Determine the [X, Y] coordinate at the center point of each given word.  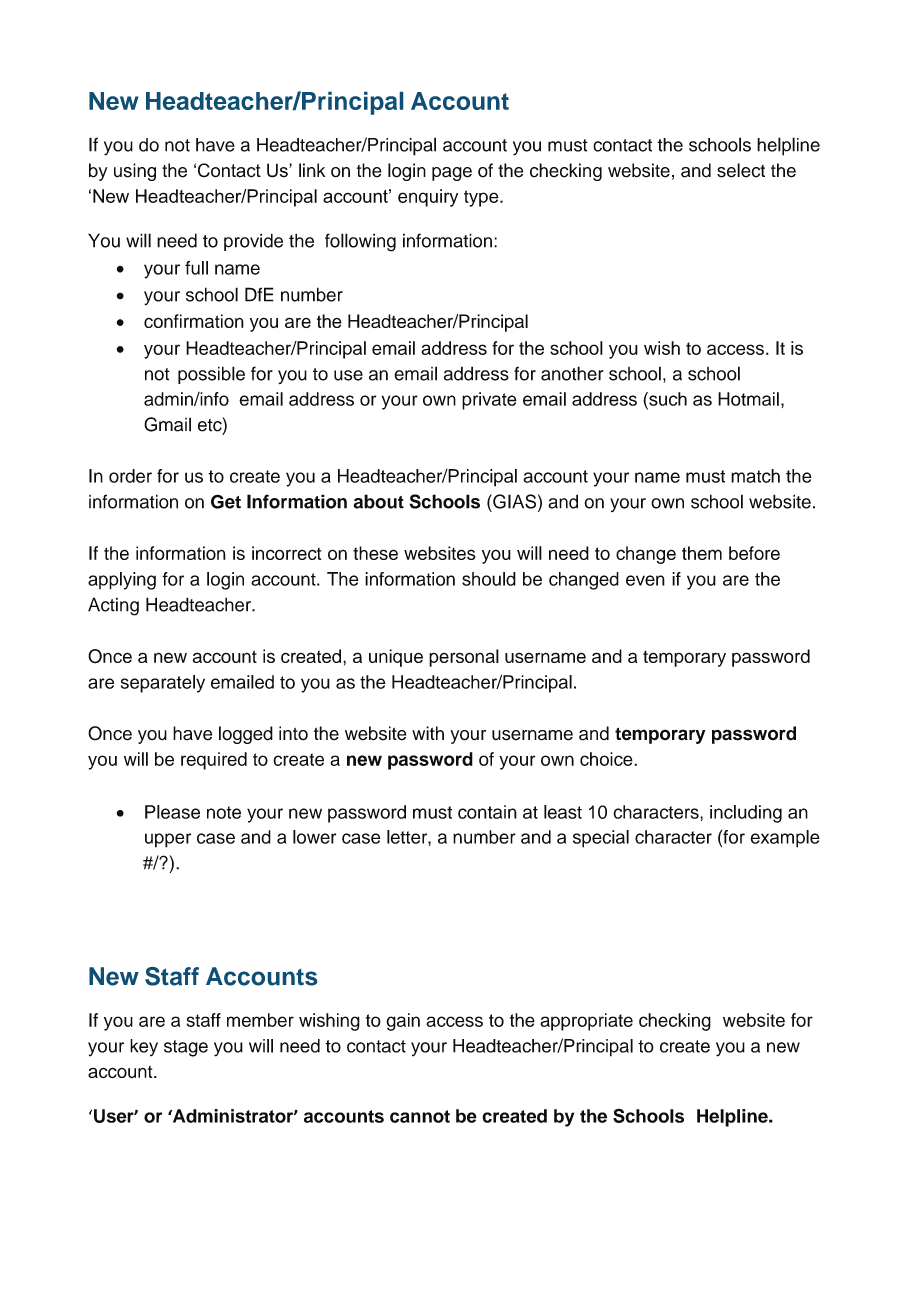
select [741, 170]
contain [487, 812]
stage [186, 1048]
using [135, 172]
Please [172, 812]
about [378, 501]
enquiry [428, 198]
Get [226, 501]
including [746, 814]
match [755, 476]
